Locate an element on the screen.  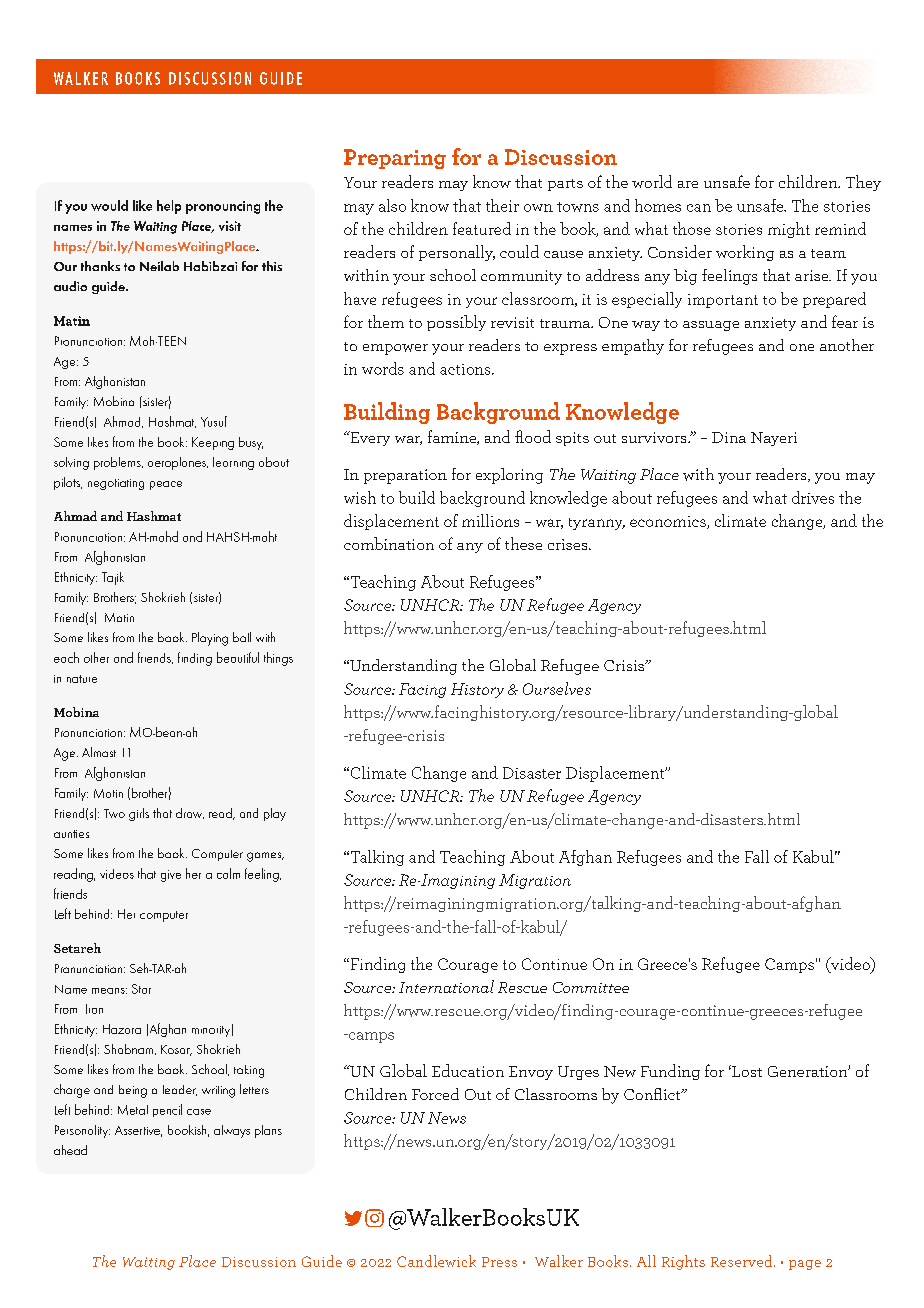
help is located at coordinates (169, 207).
